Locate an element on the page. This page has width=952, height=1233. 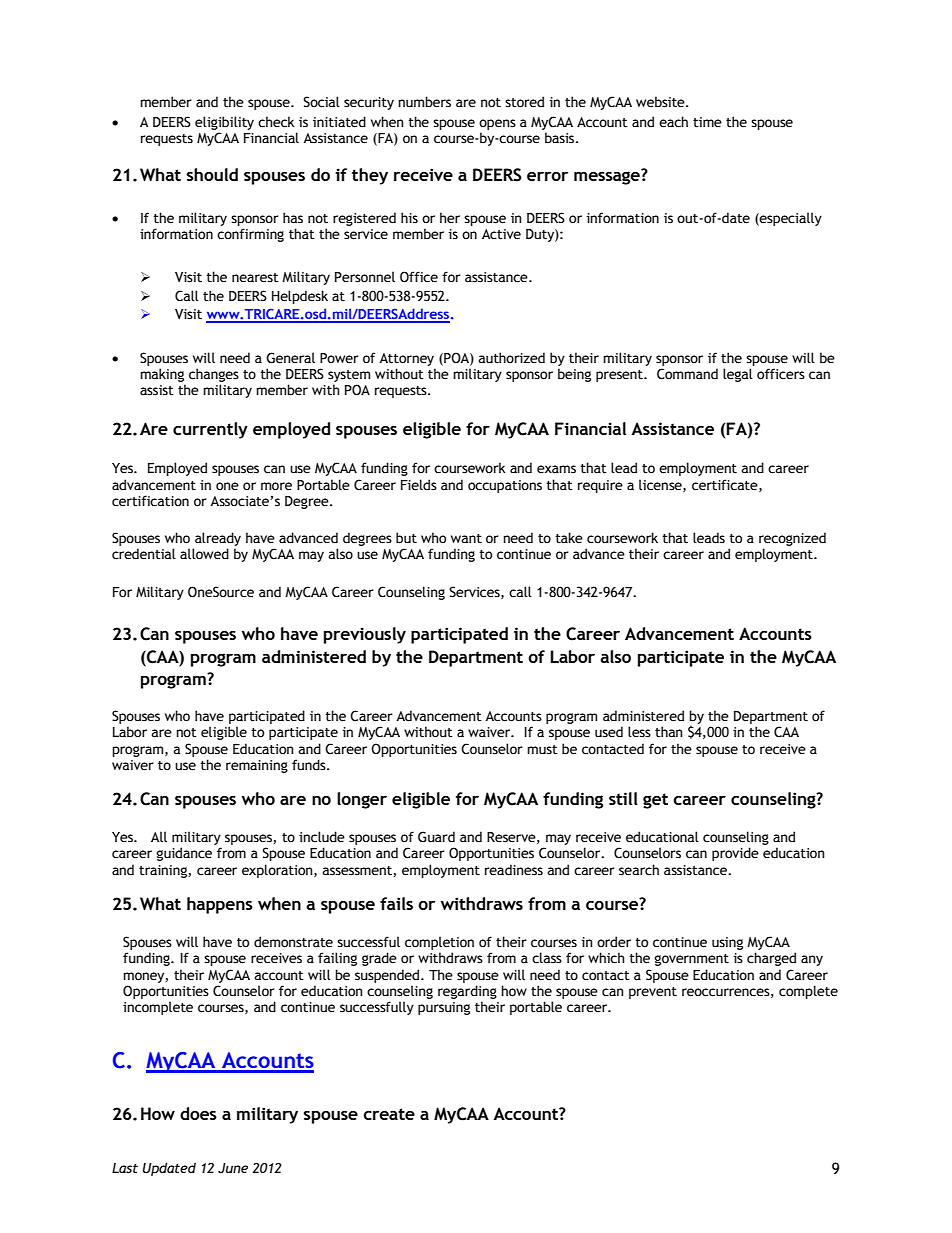
eligibility is located at coordinates (224, 124).
